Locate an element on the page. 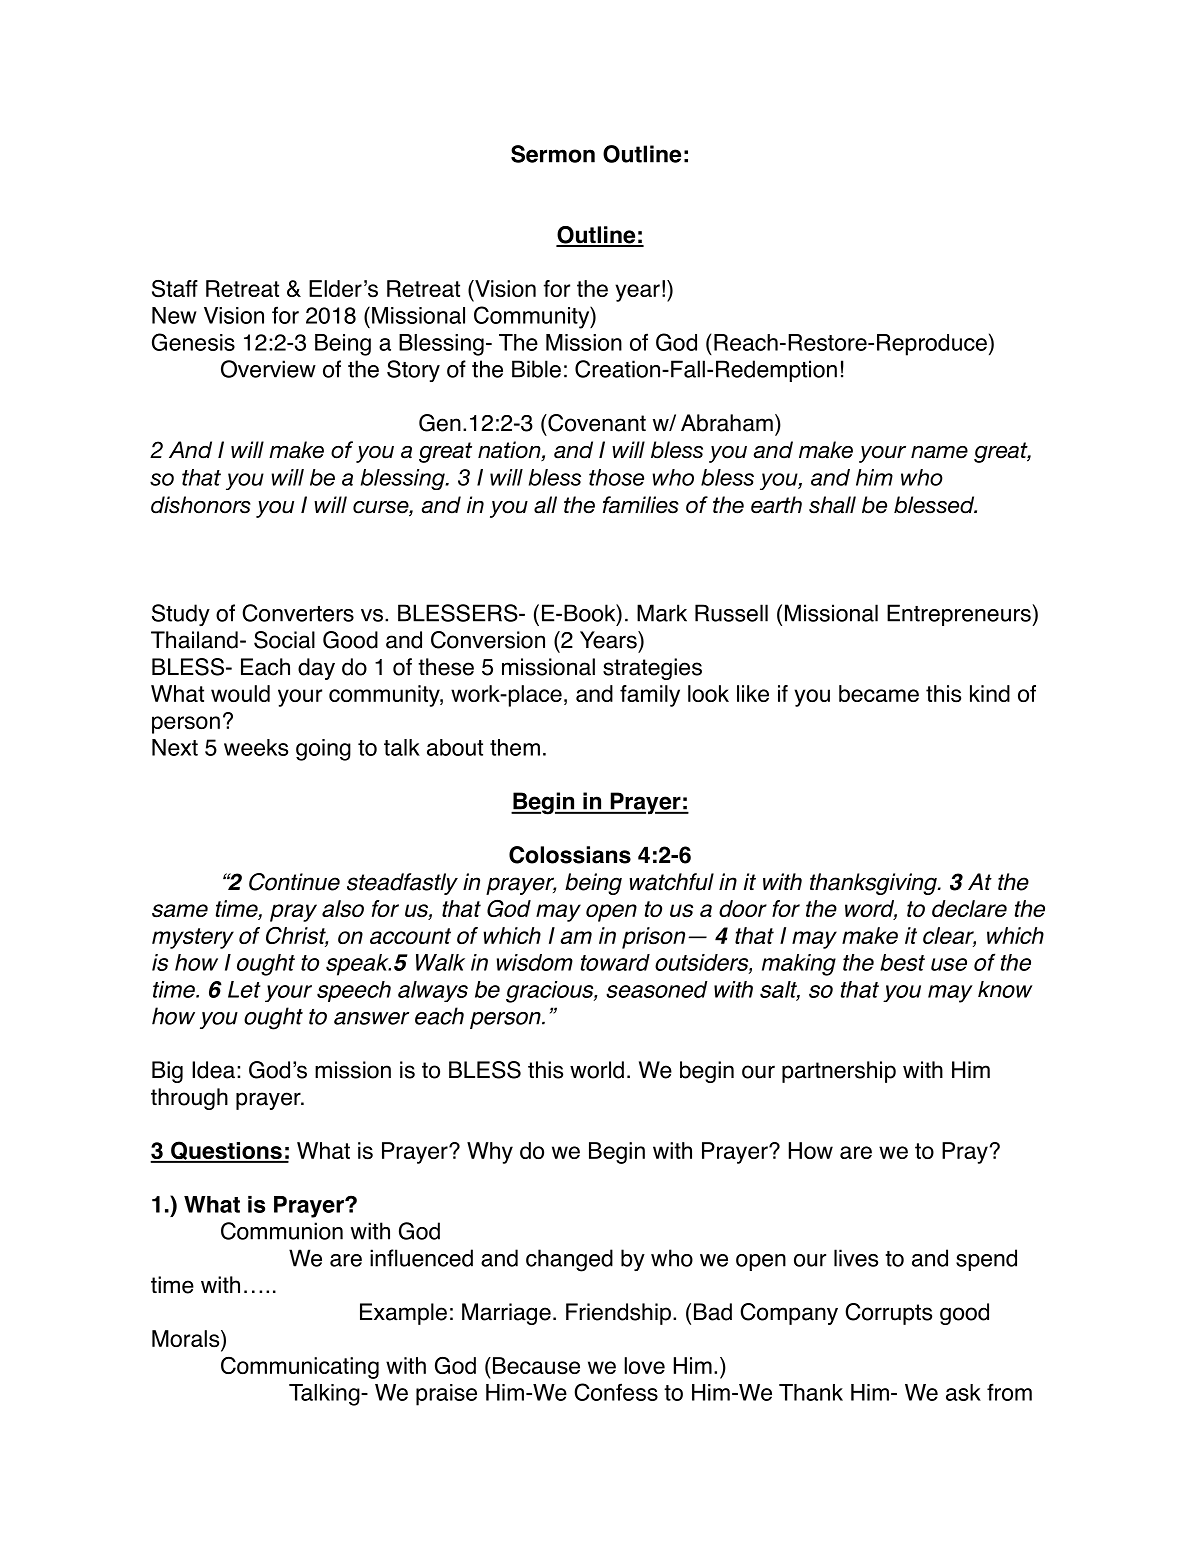 Image resolution: width=1200 pixels, height=1553 pixels. Because is located at coordinates (536, 1366).
